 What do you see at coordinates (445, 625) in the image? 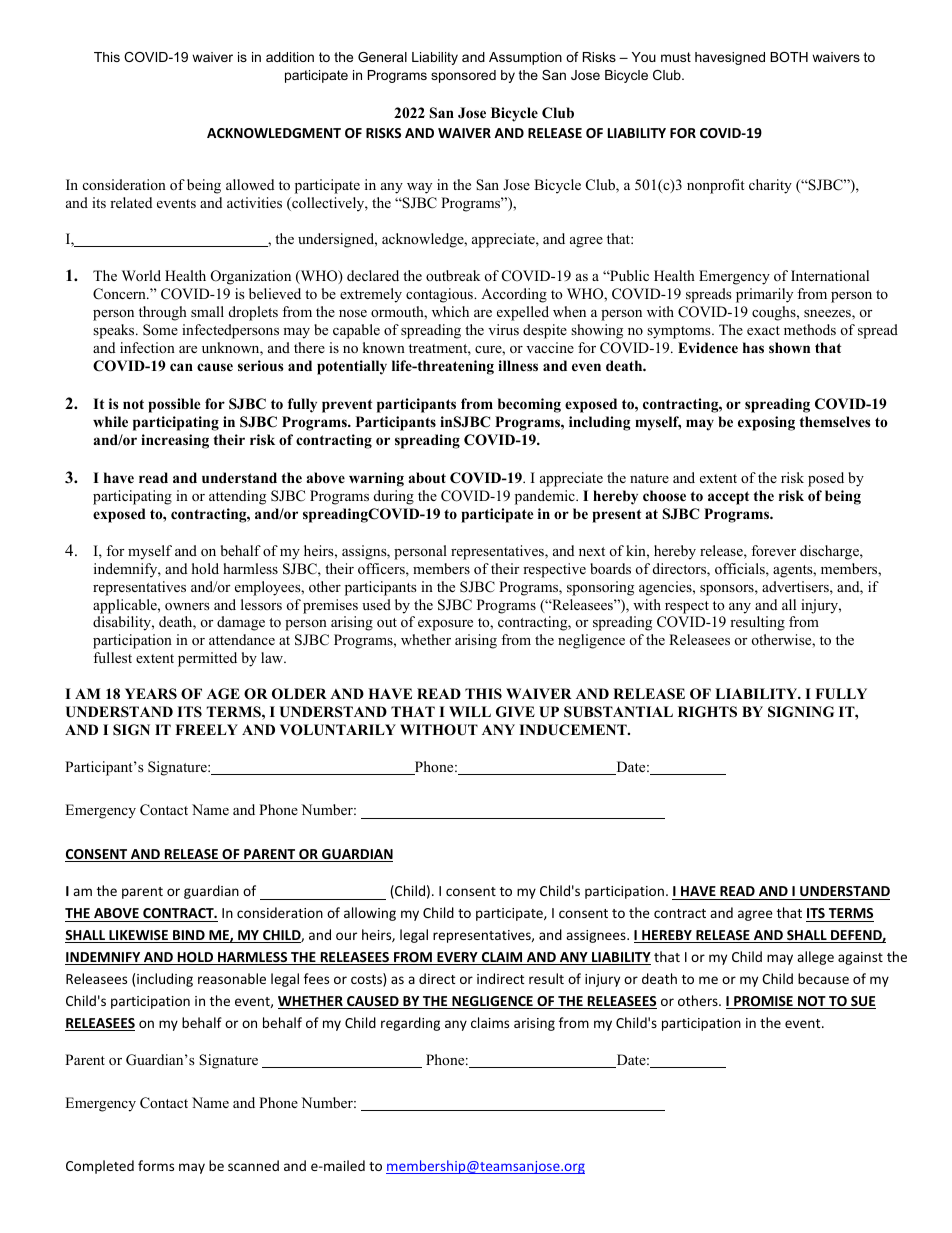
I see `exposure` at bounding box center [445, 625].
